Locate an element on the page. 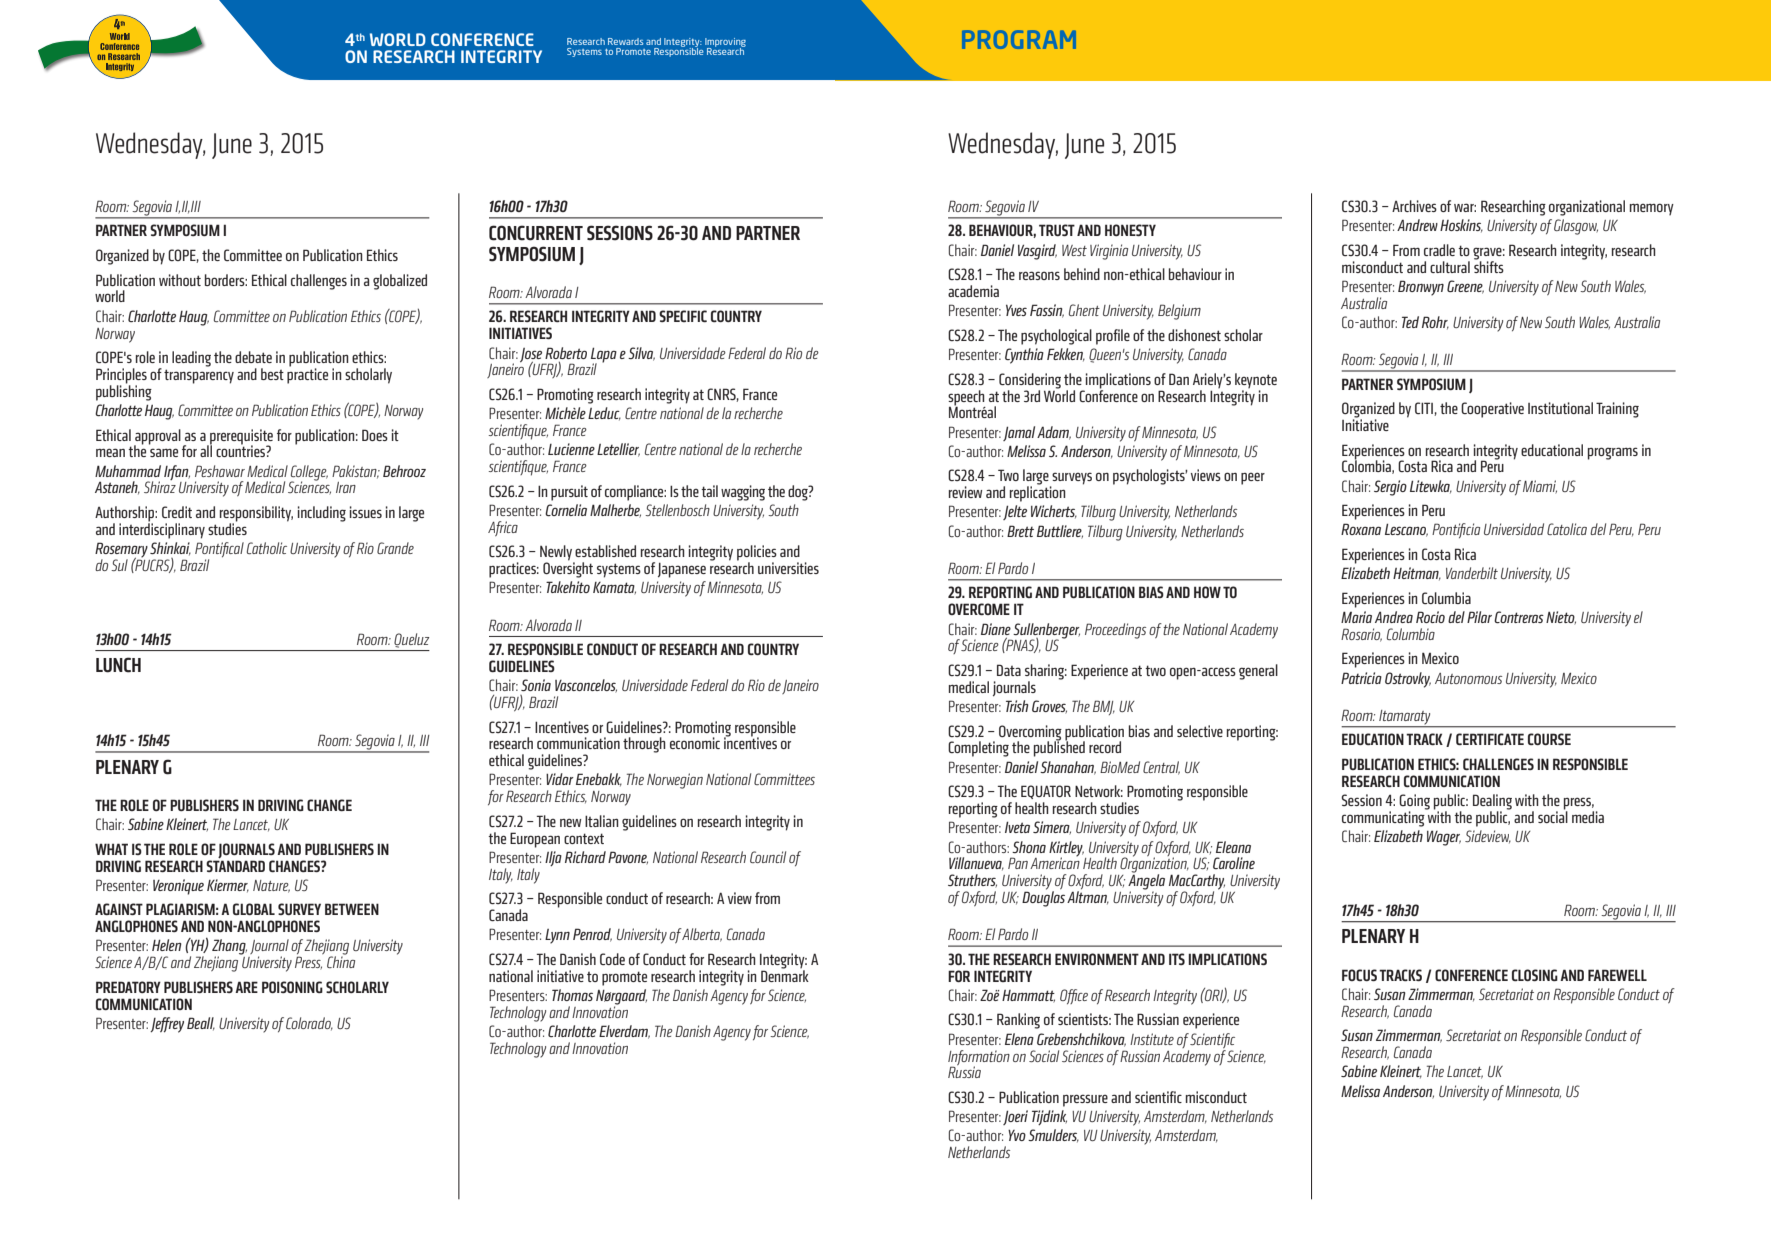  standard is located at coordinates (235, 865).
